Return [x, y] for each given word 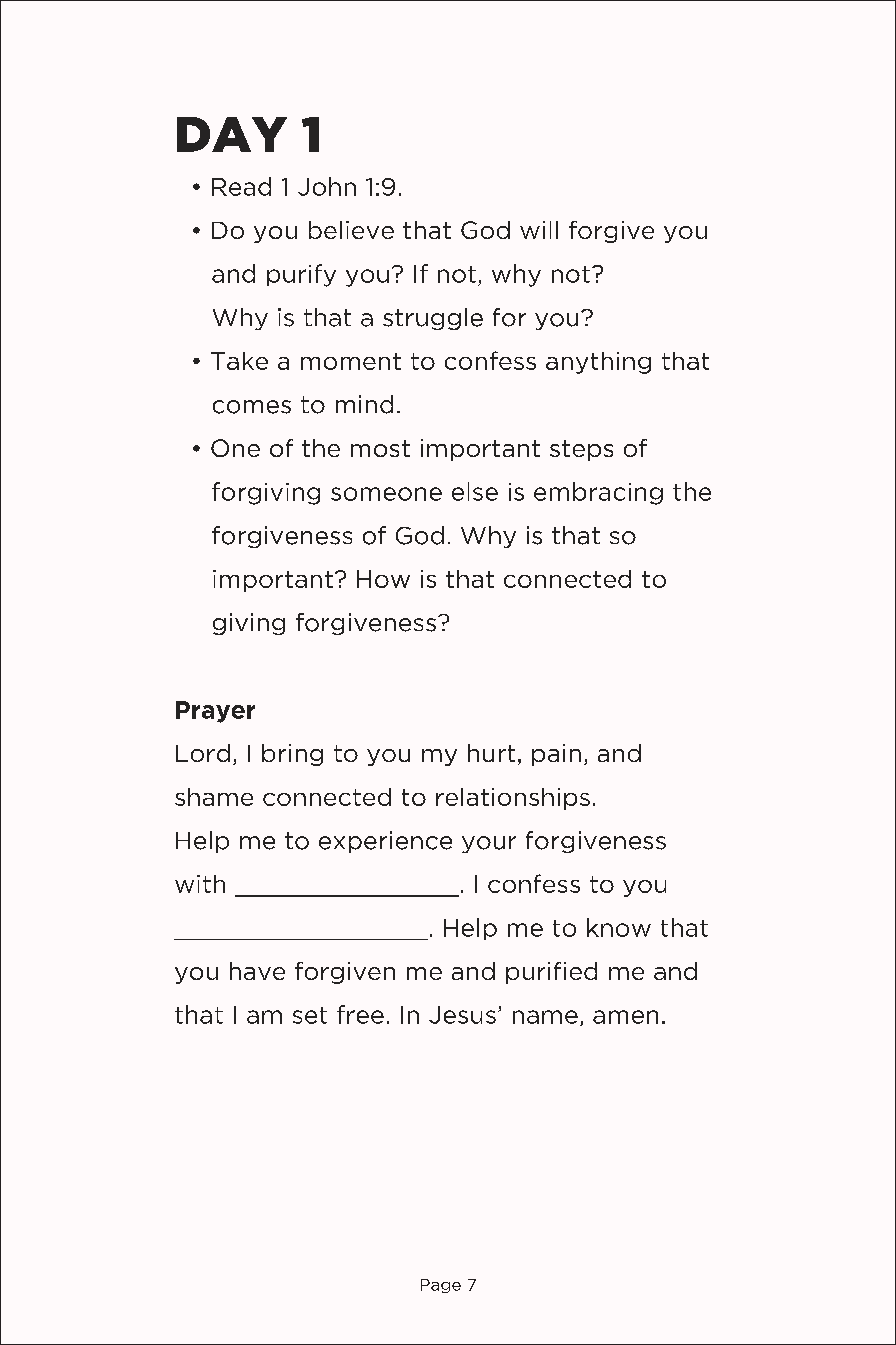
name [545, 1017]
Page [441, 1286]
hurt [491, 753]
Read [241, 186]
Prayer [215, 712]
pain [556, 755]
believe [351, 230]
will [539, 230]
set [310, 1015]
